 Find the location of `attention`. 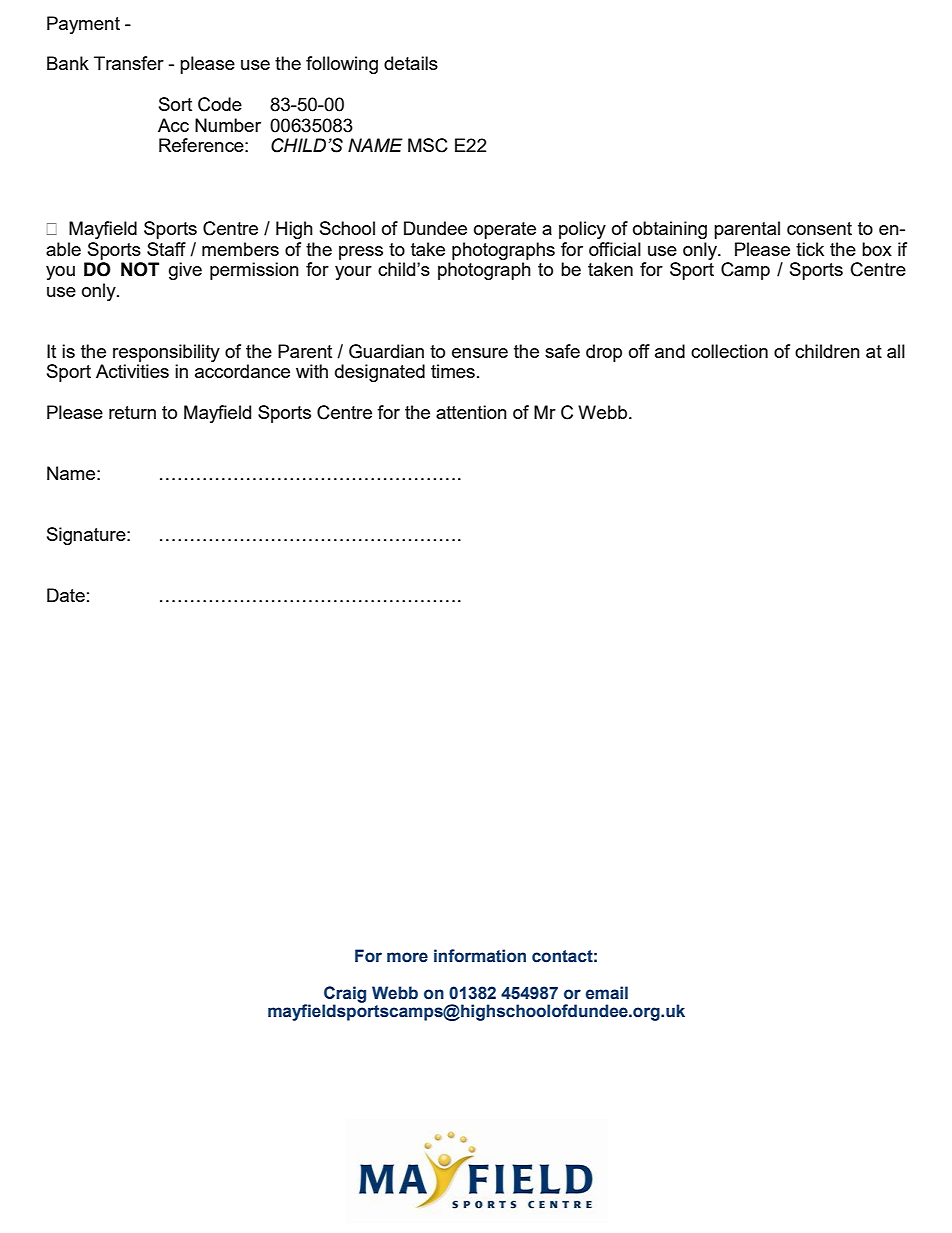

attention is located at coordinates (471, 412).
